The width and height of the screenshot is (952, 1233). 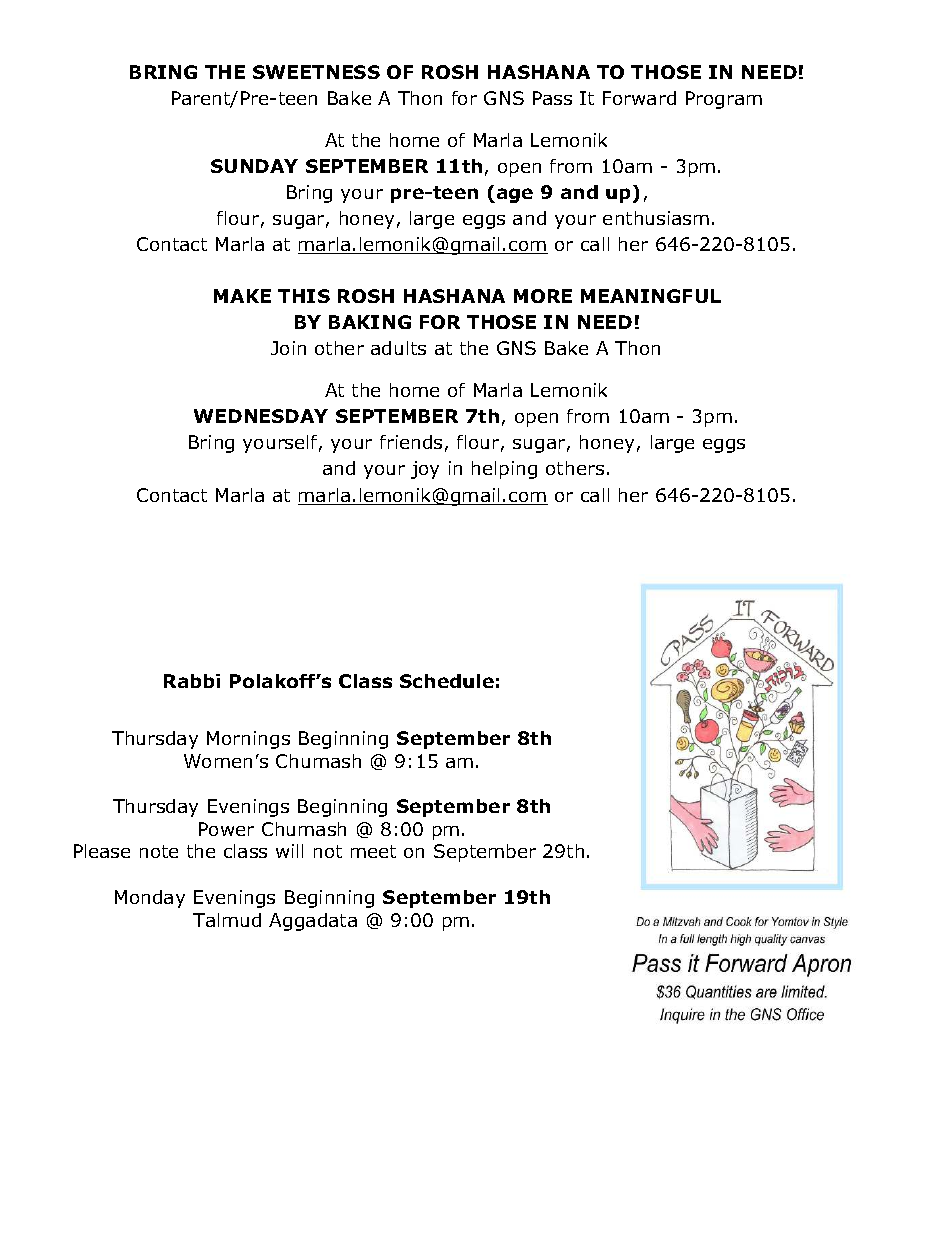 I want to click on SWEETNESS, so click(x=316, y=72).
